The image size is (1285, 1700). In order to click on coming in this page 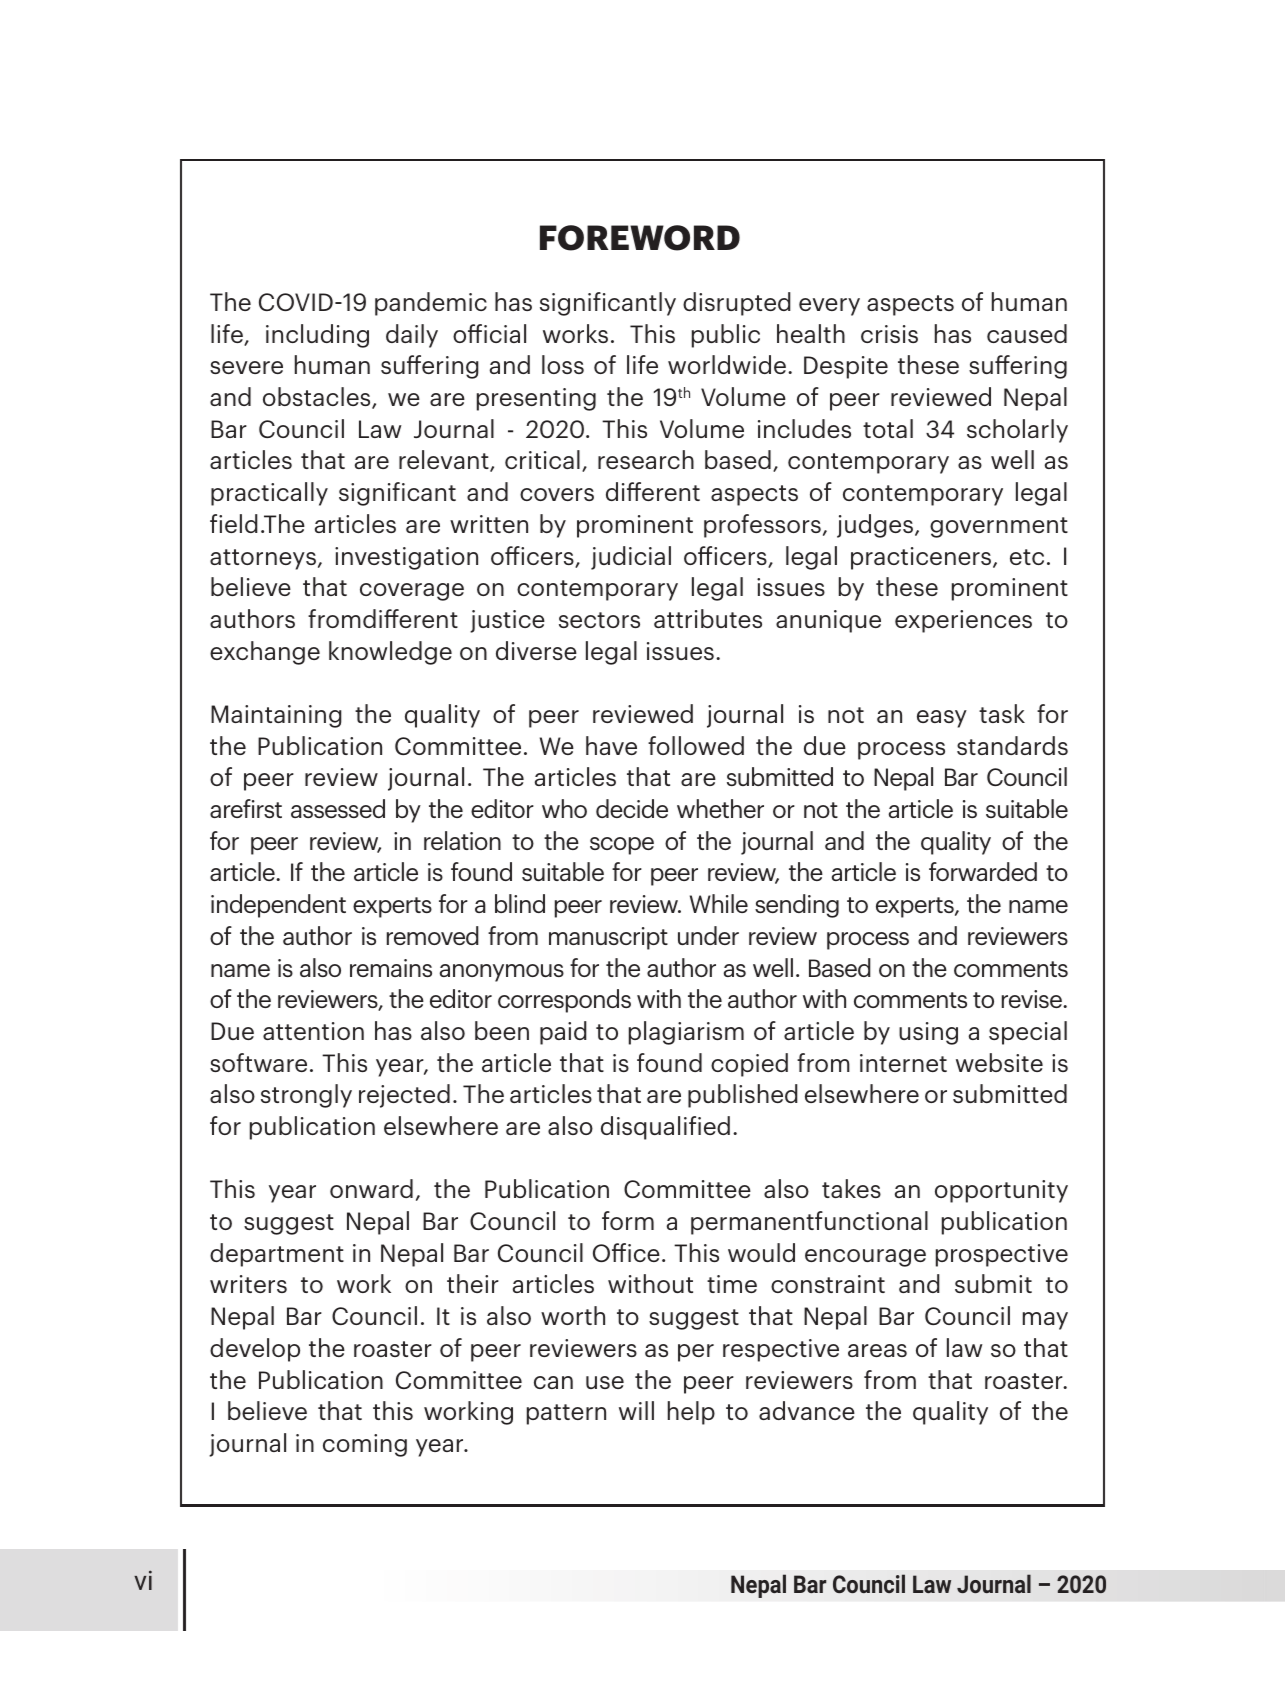, I will do `click(365, 1445)`.
